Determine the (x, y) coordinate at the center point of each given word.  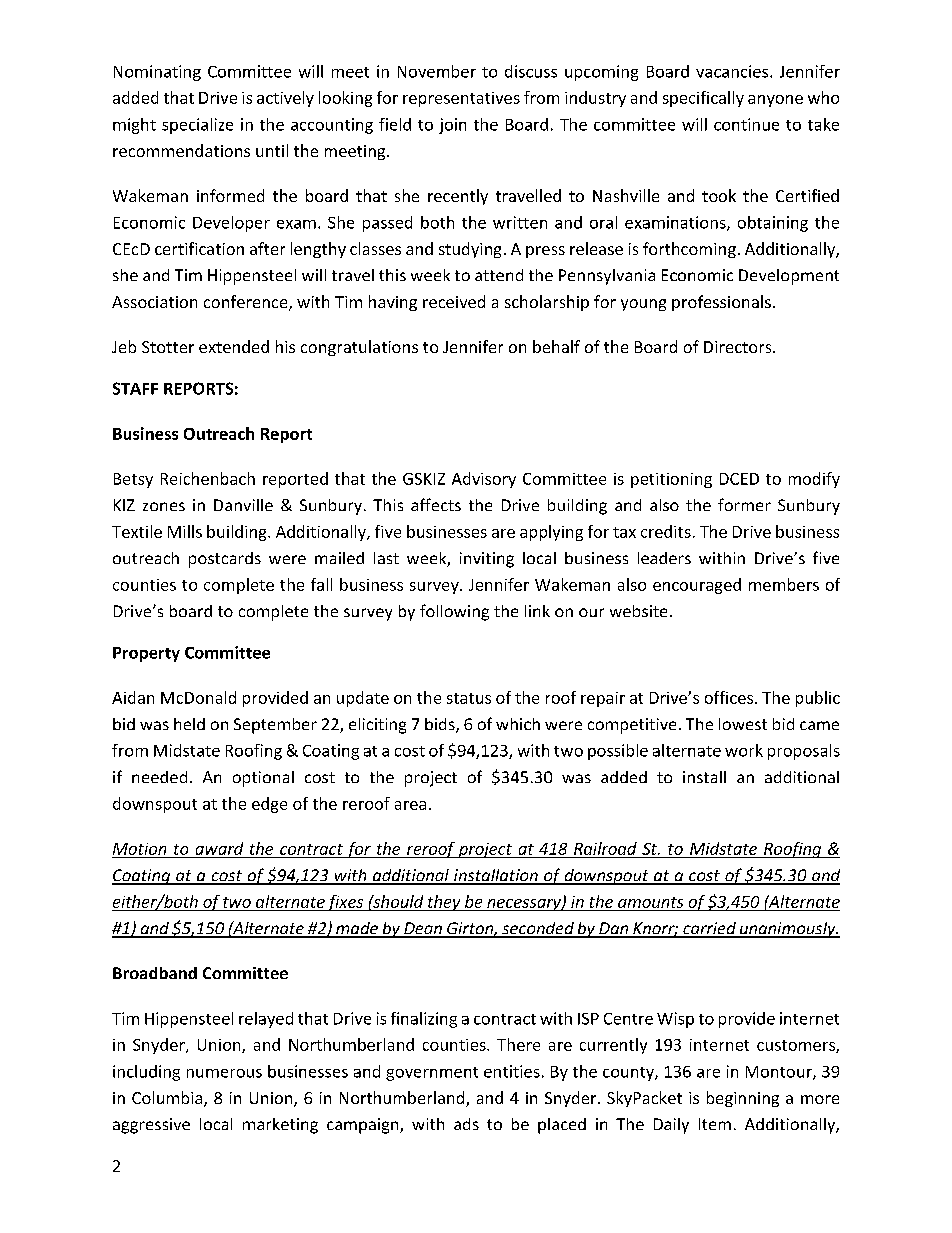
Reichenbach (208, 478)
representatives (461, 99)
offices (729, 697)
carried (709, 929)
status (469, 698)
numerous (224, 1073)
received (454, 301)
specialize (197, 126)
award (219, 848)
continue (746, 124)
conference (247, 302)
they (444, 903)
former (744, 504)
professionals (721, 303)
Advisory (484, 480)
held (189, 724)
